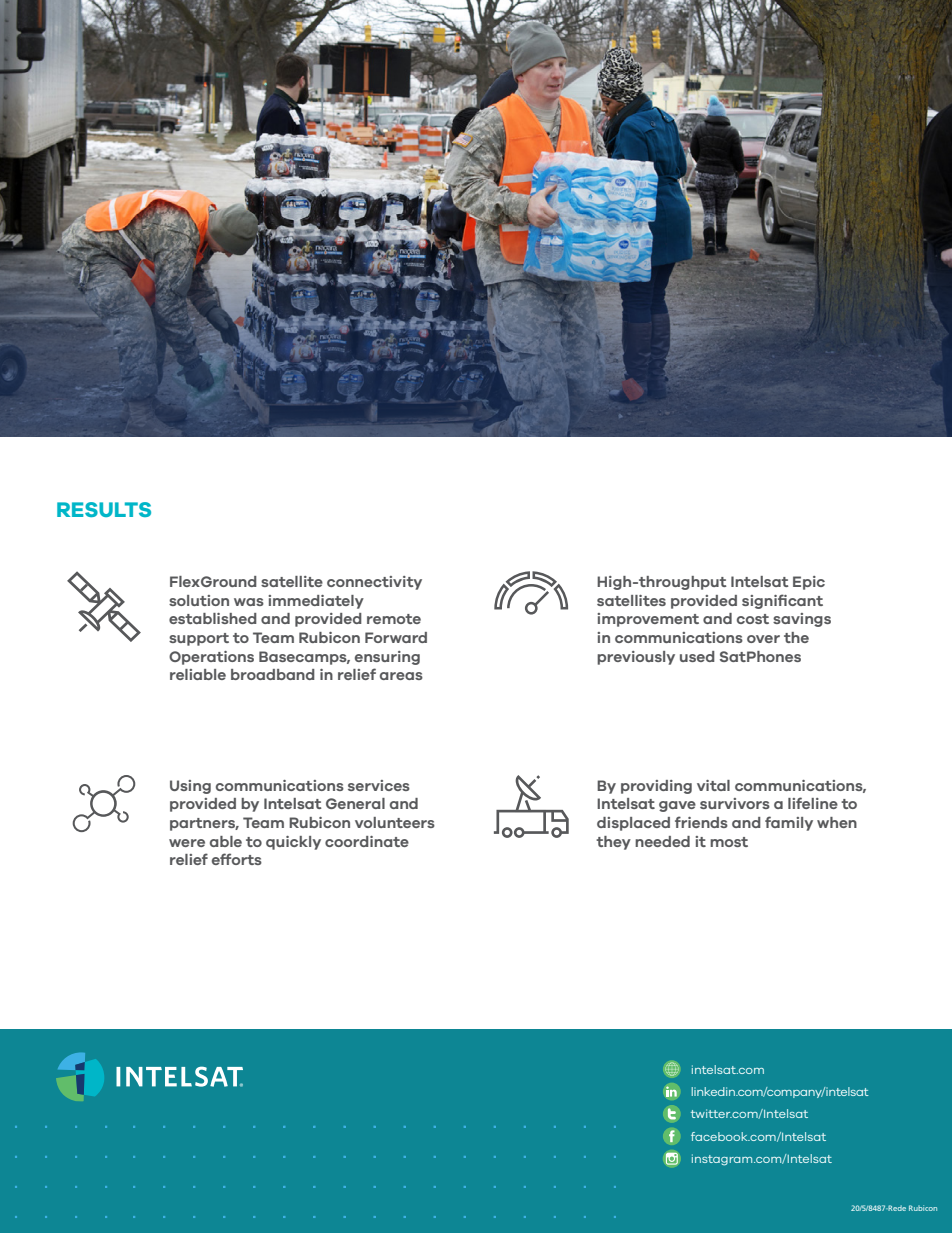 The width and height of the screenshot is (952, 1233). What do you see at coordinates (697, 656) in the screenshot?
I see `used` at bounding box center [697, 656].
